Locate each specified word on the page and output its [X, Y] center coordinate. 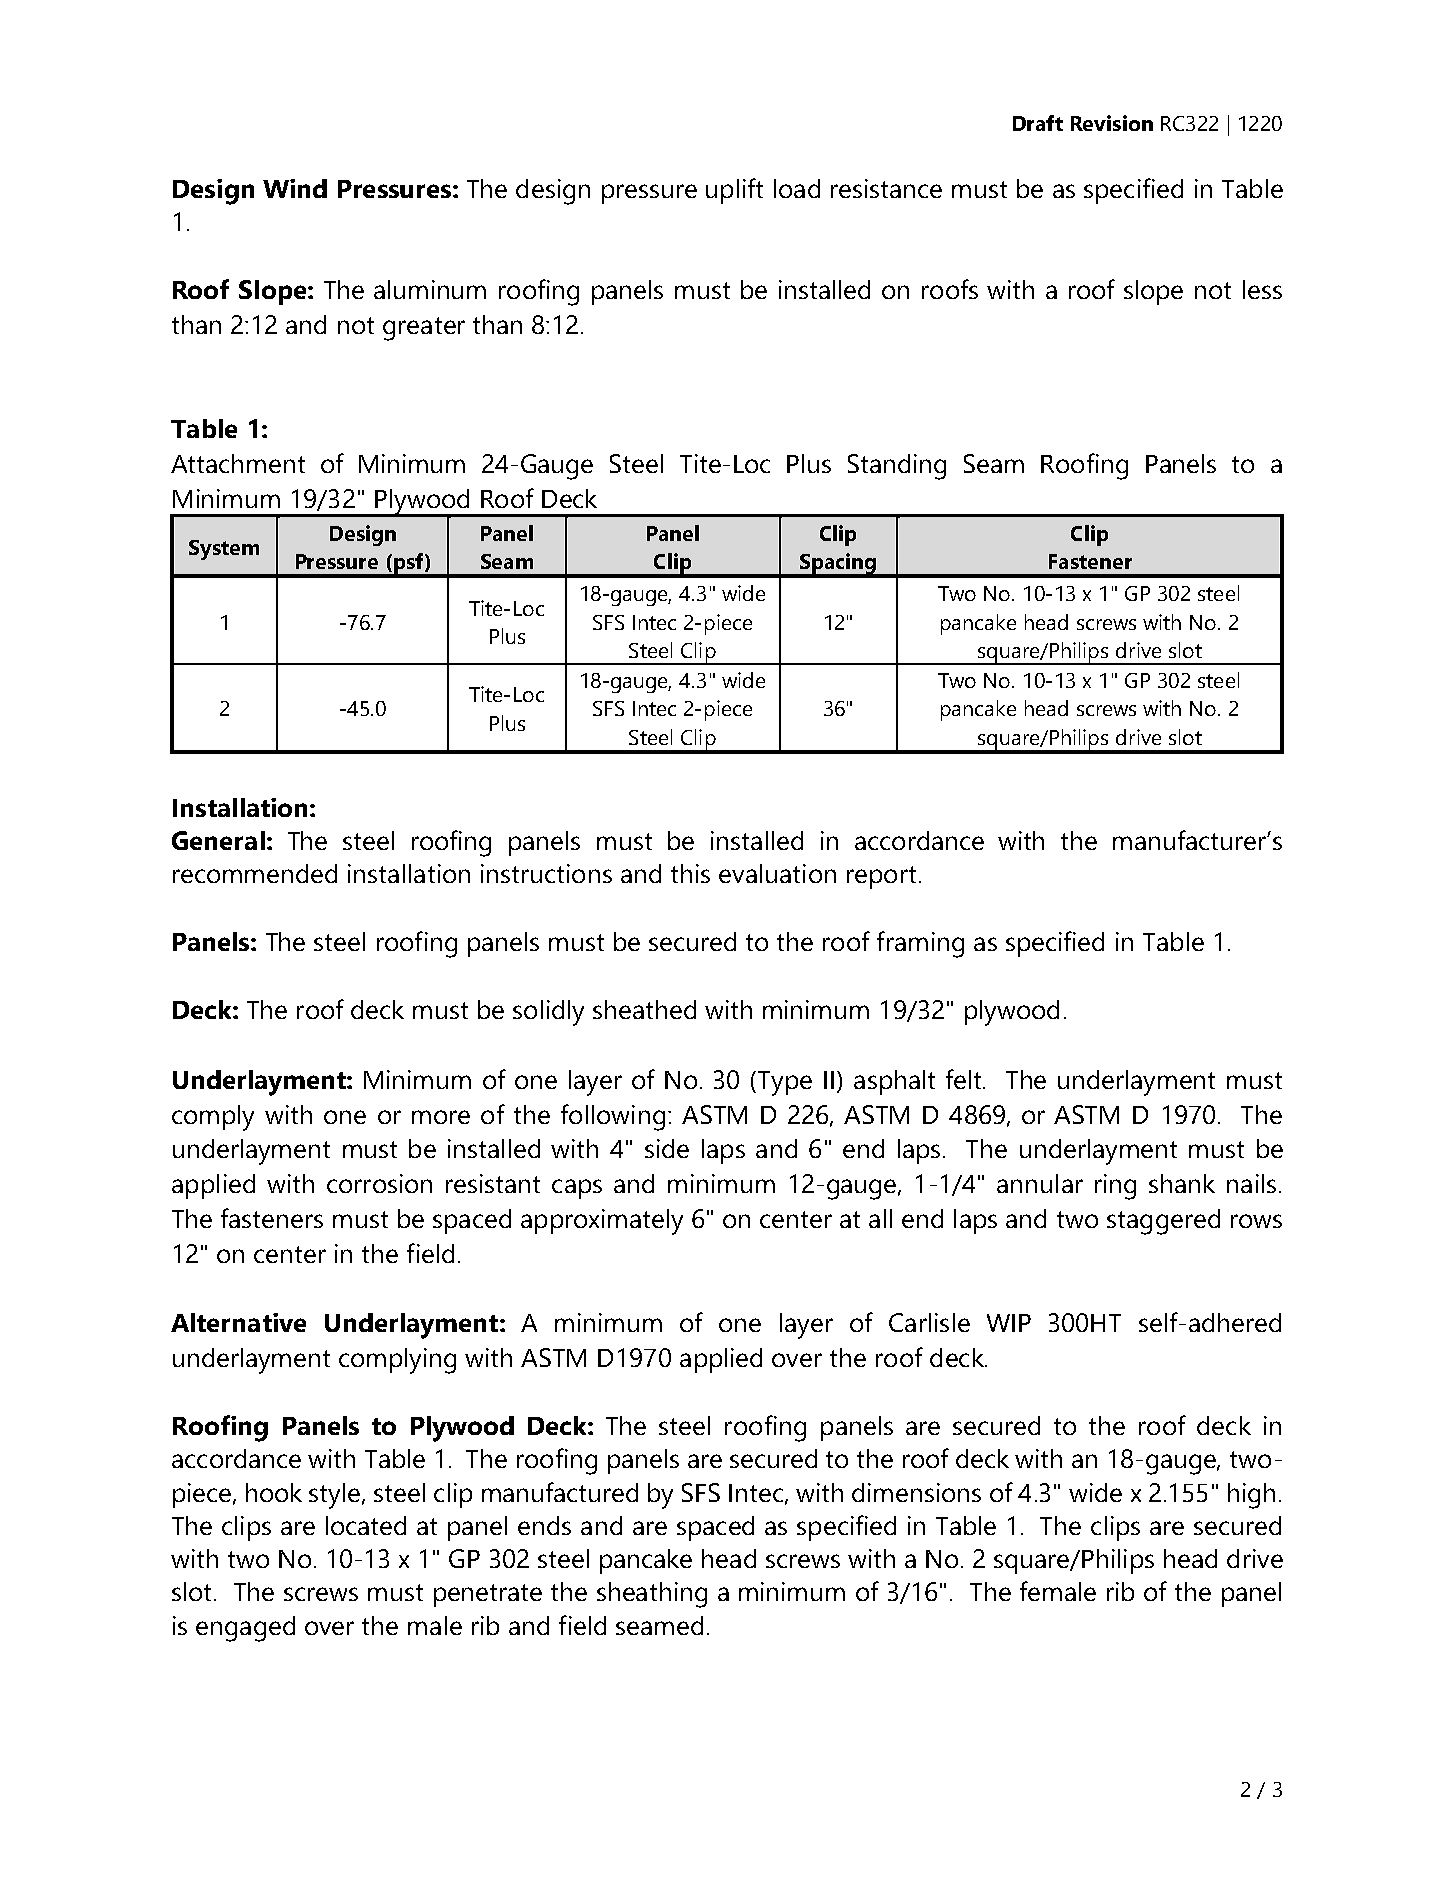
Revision [1112, 123]
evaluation [777, 873]
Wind [295, 188]
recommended [255, 873]
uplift [734, 191]
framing [920, 944]
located [366, 1525]
